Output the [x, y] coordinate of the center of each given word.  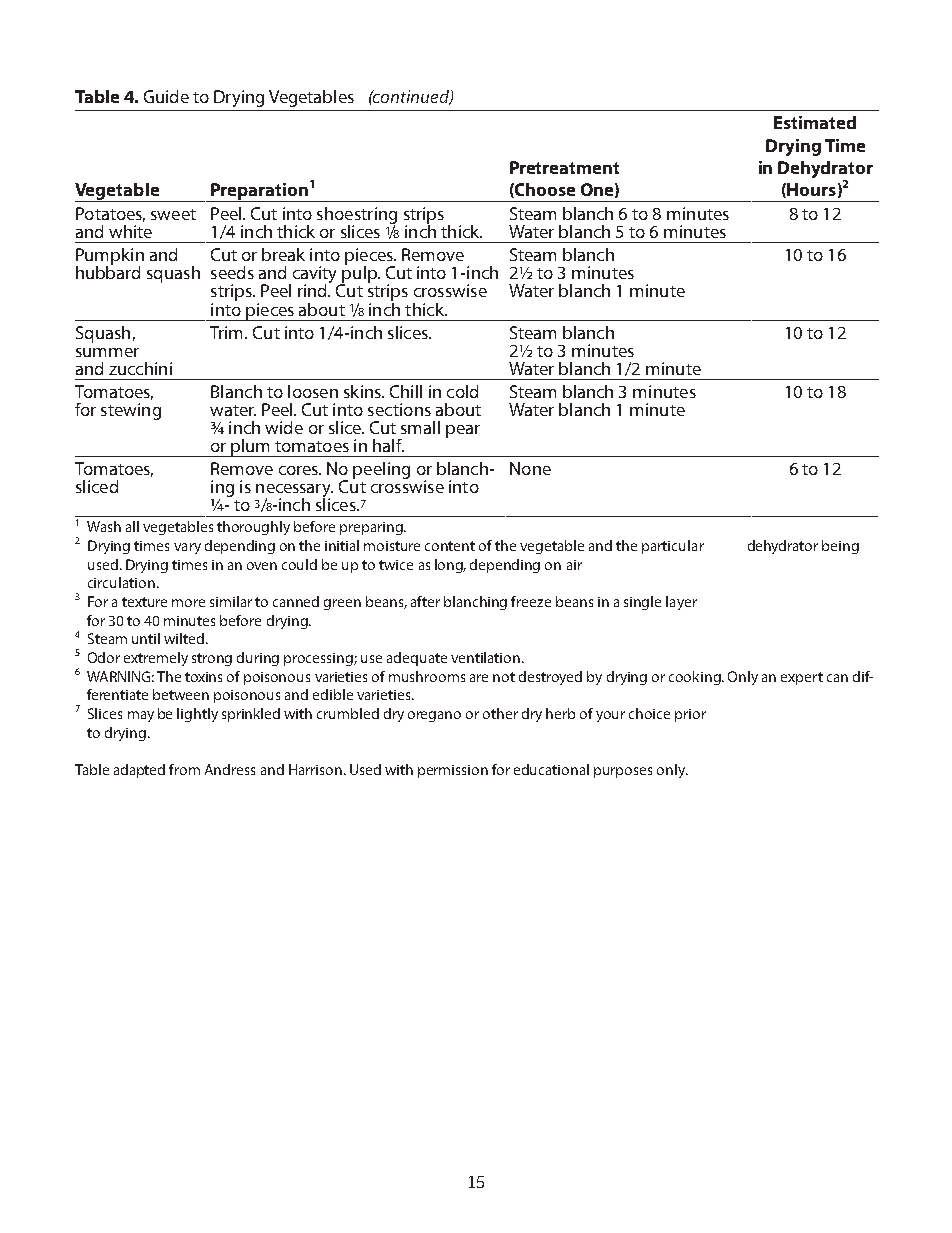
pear [463, 431]
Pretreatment [564, 167]
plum [251, 448]
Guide [166, 96]
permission [453, 771]
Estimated [815, 122]
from [184, 769]
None [530, 468]
